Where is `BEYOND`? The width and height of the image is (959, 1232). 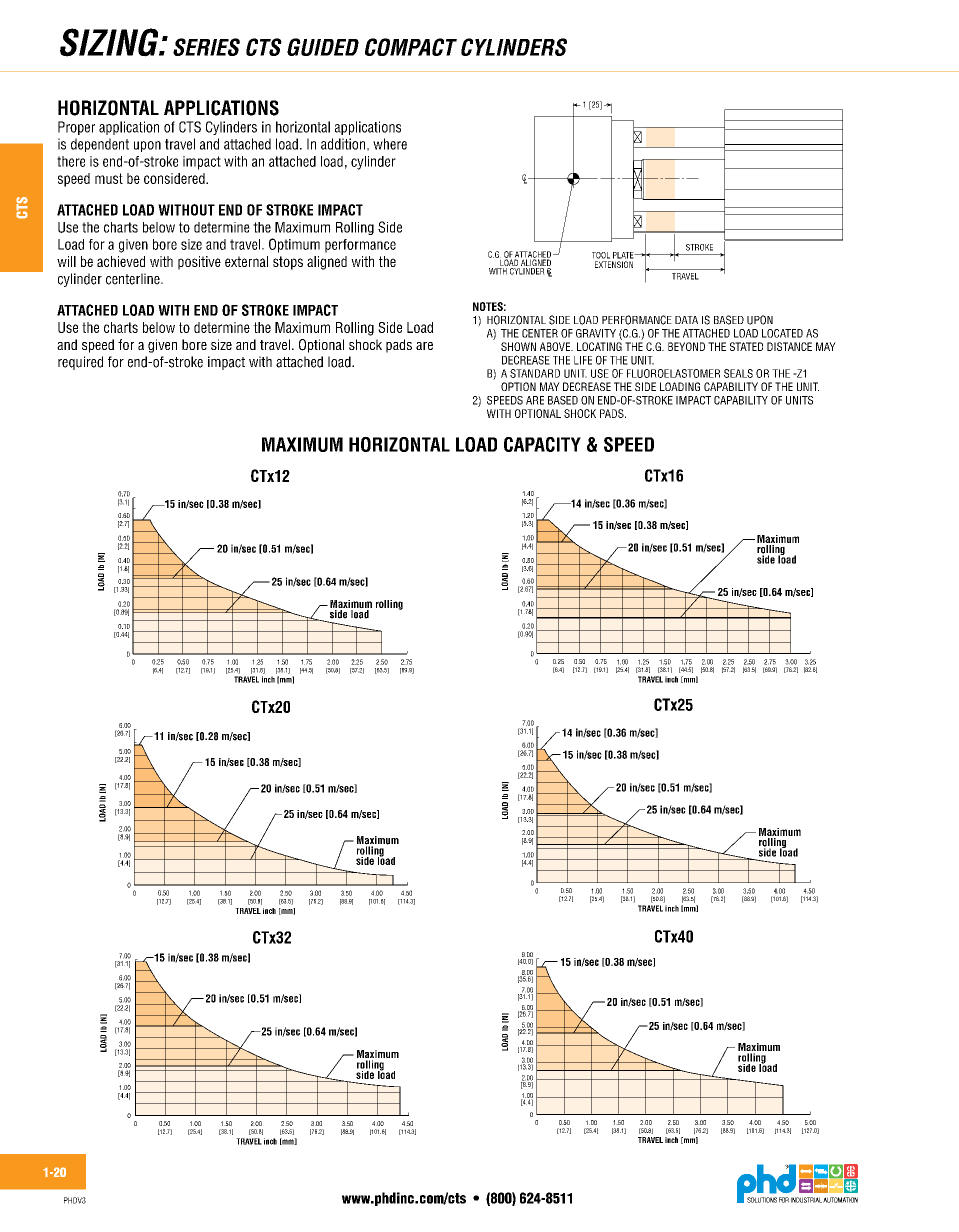 BEYOND is located at coordinates (686, 346).
